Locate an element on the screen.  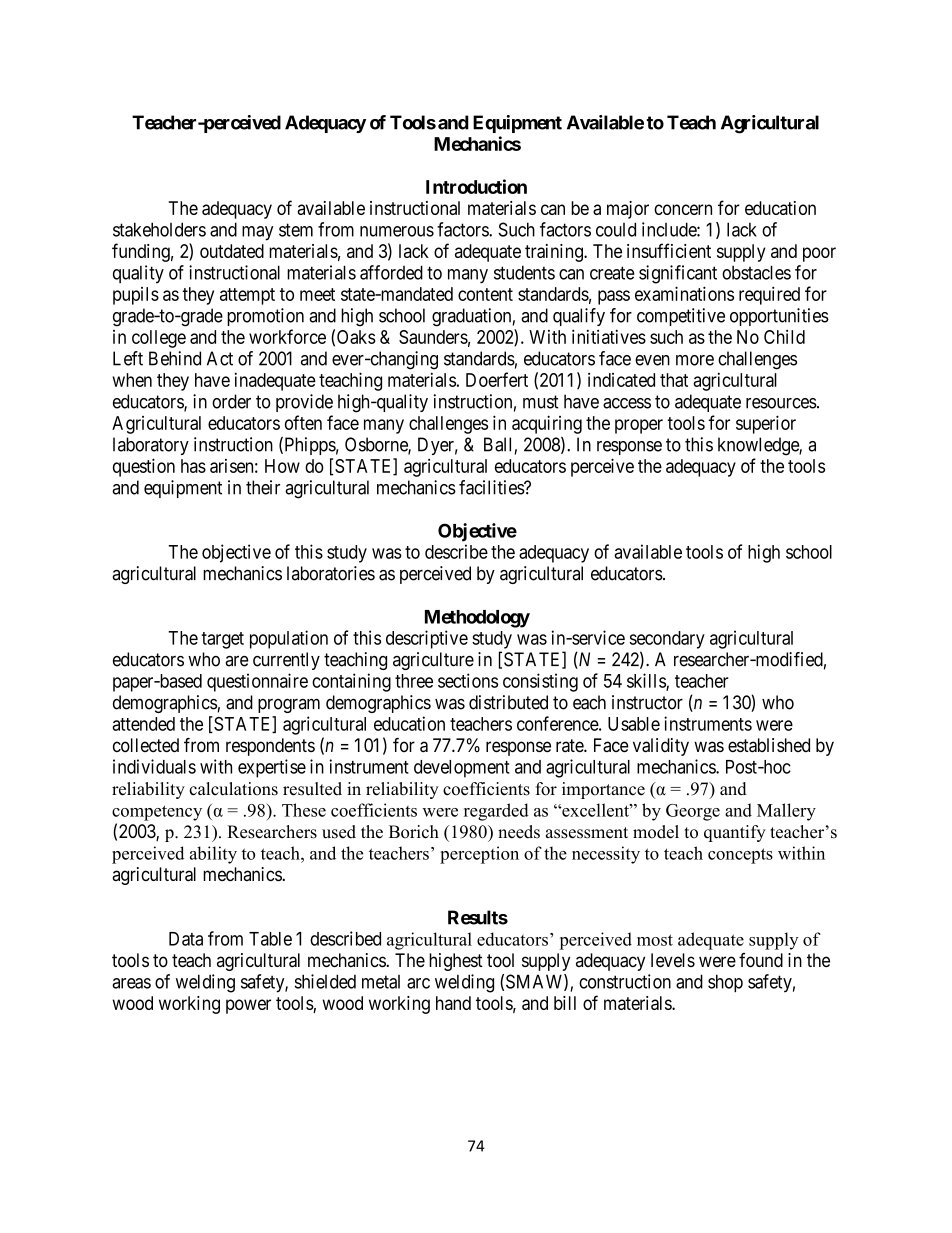
concern is located at coordinates (683, 209).
